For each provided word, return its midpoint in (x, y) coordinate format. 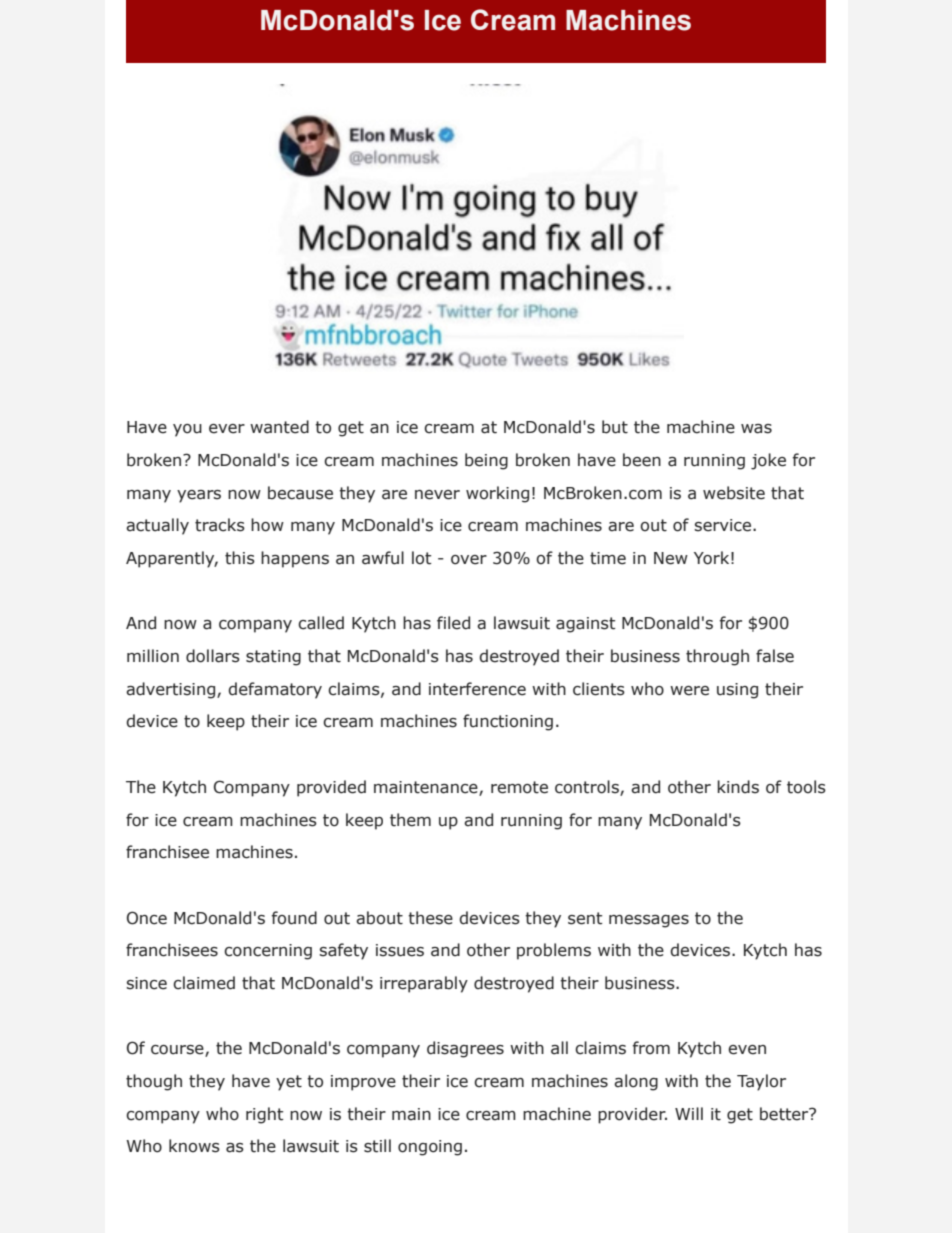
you (187, 430)
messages (649, 921)
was (756, 429)
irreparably (424, 984)
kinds (738, 787)
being (486, 461)
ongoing (430, 1148)
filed (453, 623)
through (717, 657)
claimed (204, 983)
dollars (213, 656)
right (264, 1115)
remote (519, 787)
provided (331, 788)
